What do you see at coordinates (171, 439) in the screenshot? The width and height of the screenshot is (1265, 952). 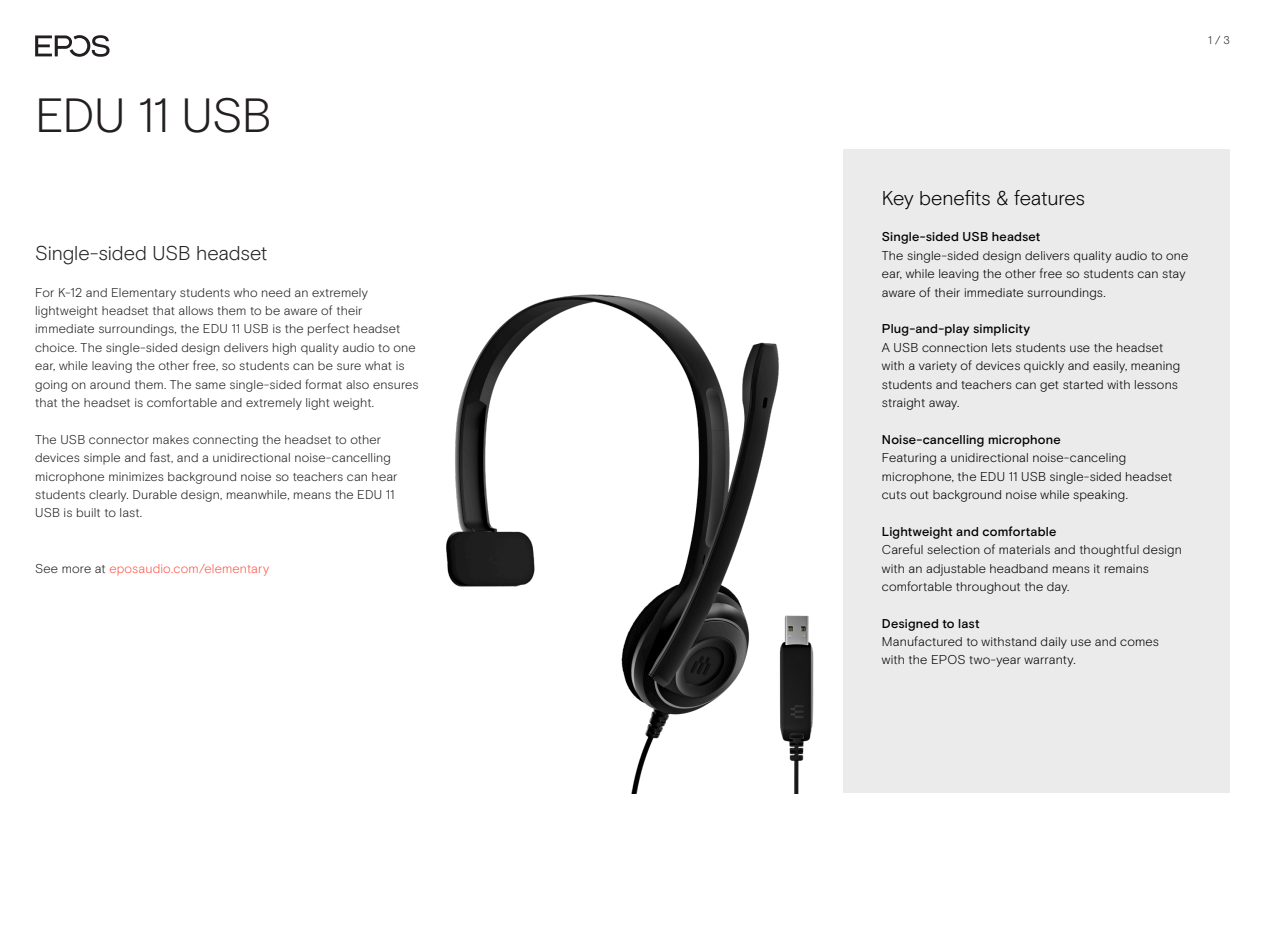 I see `makes` at bounding box center [171, 439].
